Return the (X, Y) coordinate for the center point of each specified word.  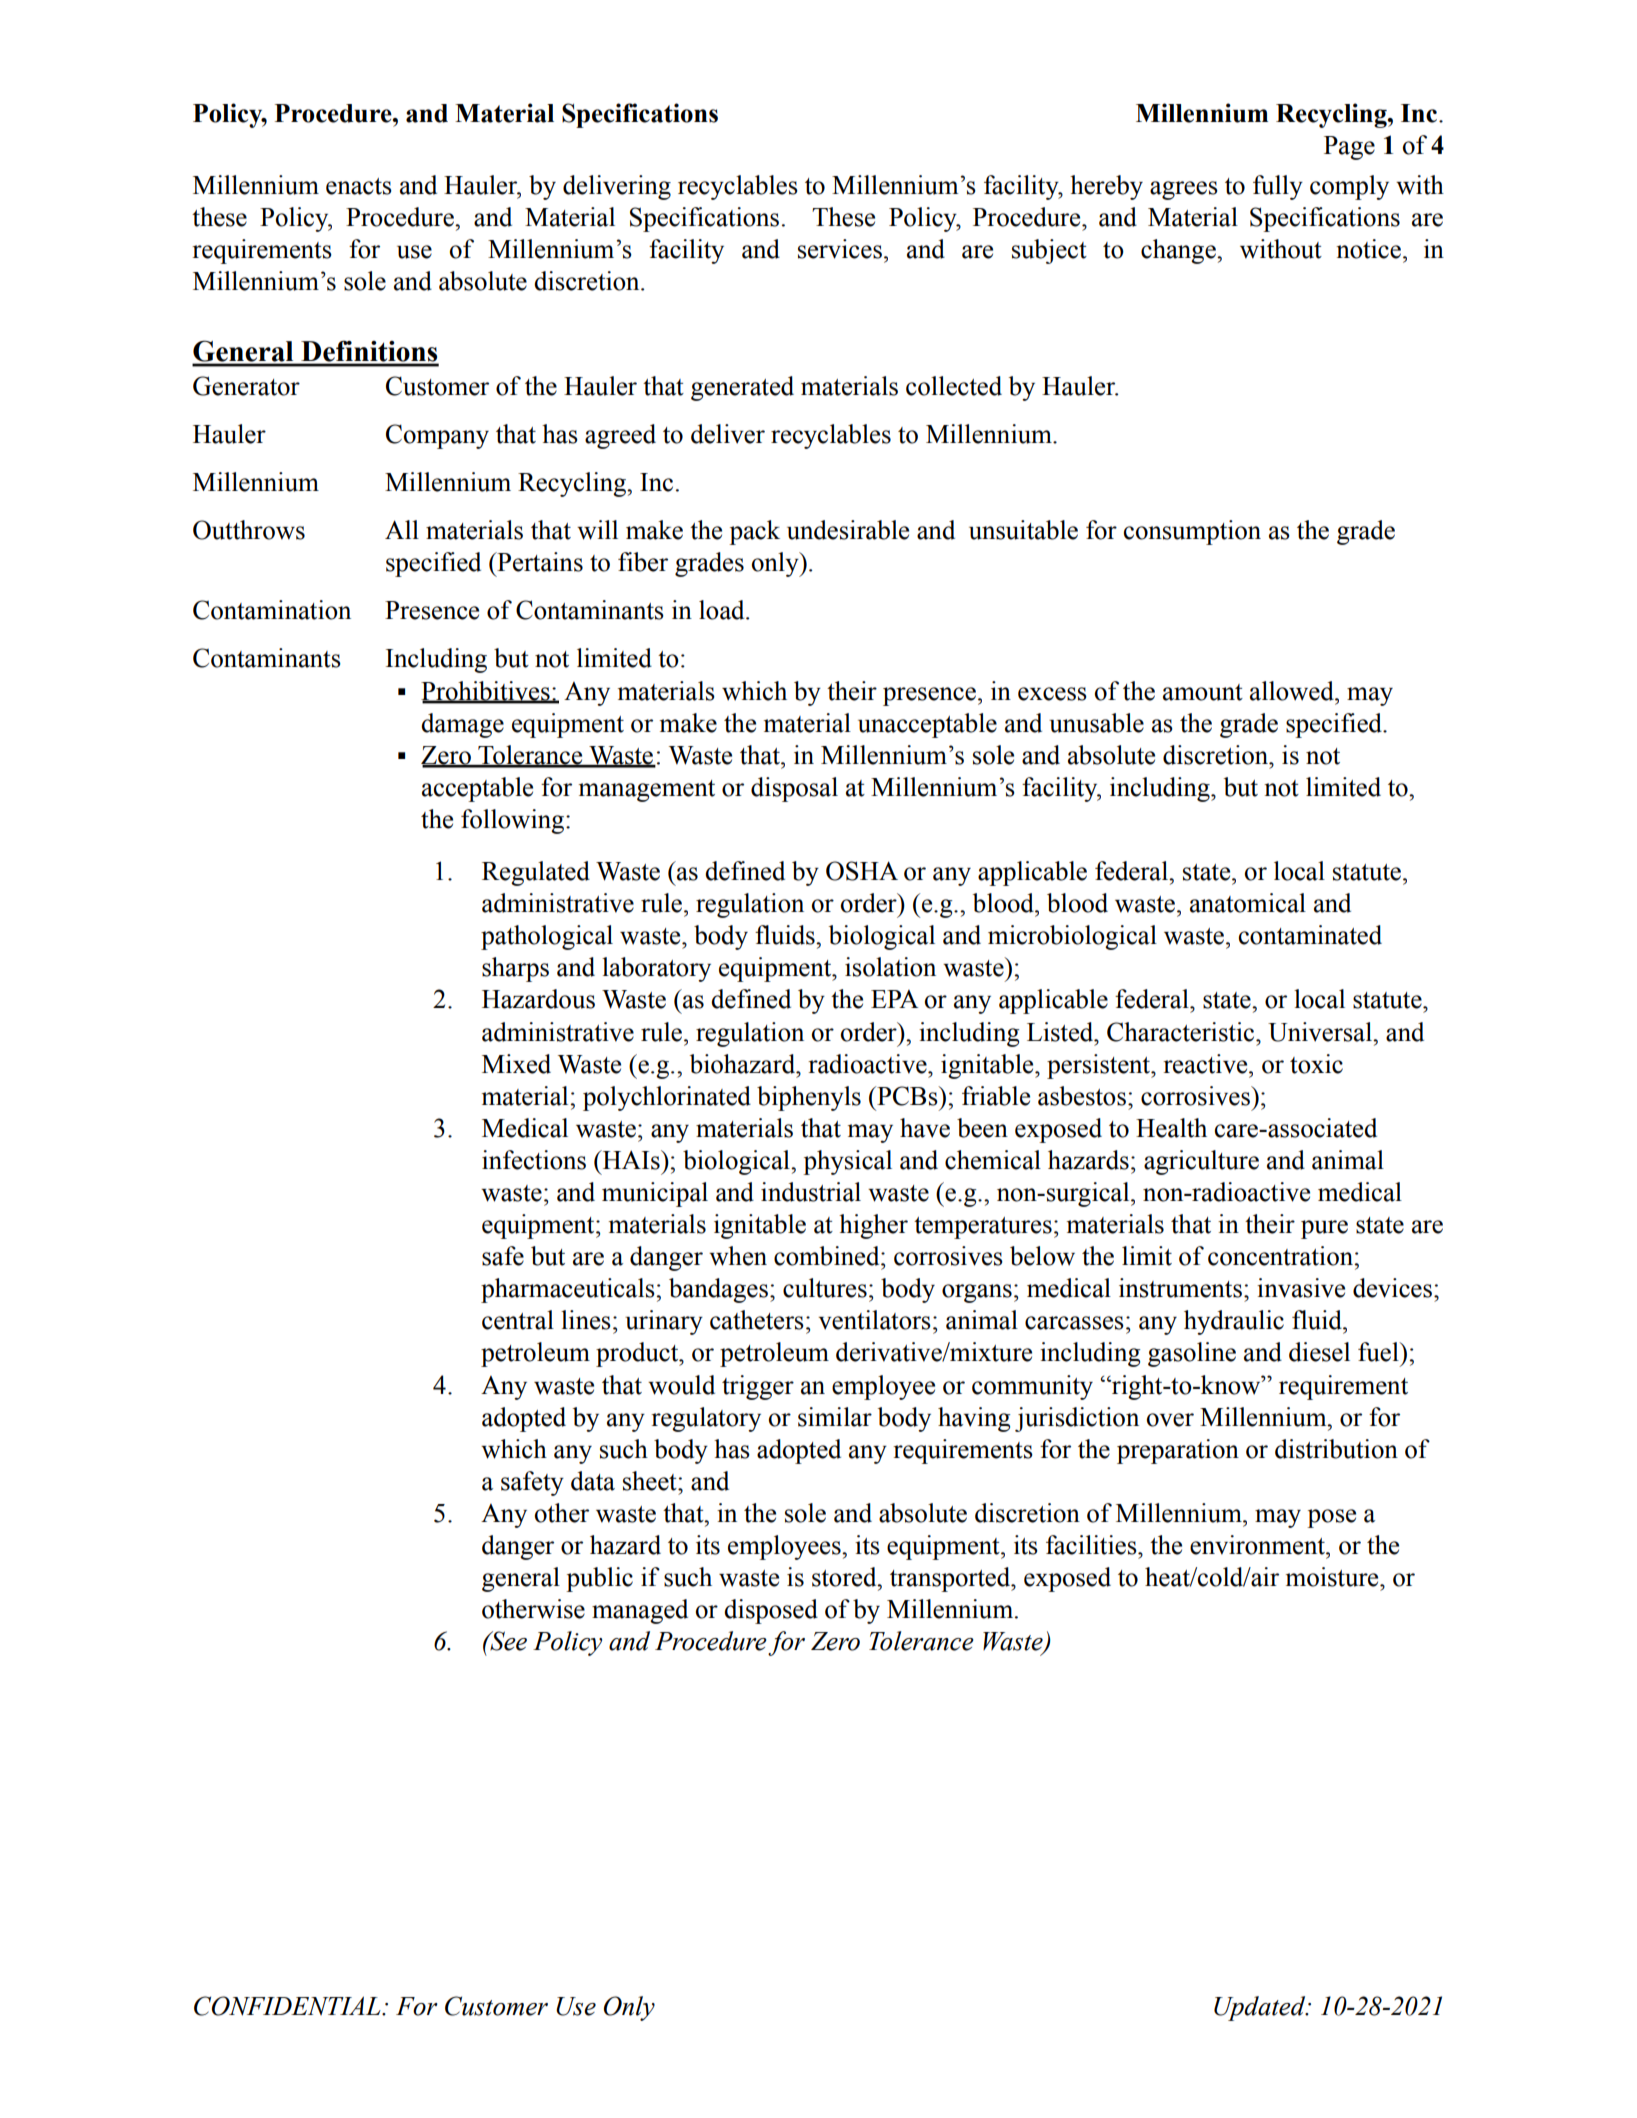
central (518, 1320)
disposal (794, 789)
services (840, 249)
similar (835, 1417)
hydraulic (1234, 1322)
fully (1278, 187)
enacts (359, 186)
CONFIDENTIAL (288, 2006)
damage (462, 725)
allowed (1293, 691)
